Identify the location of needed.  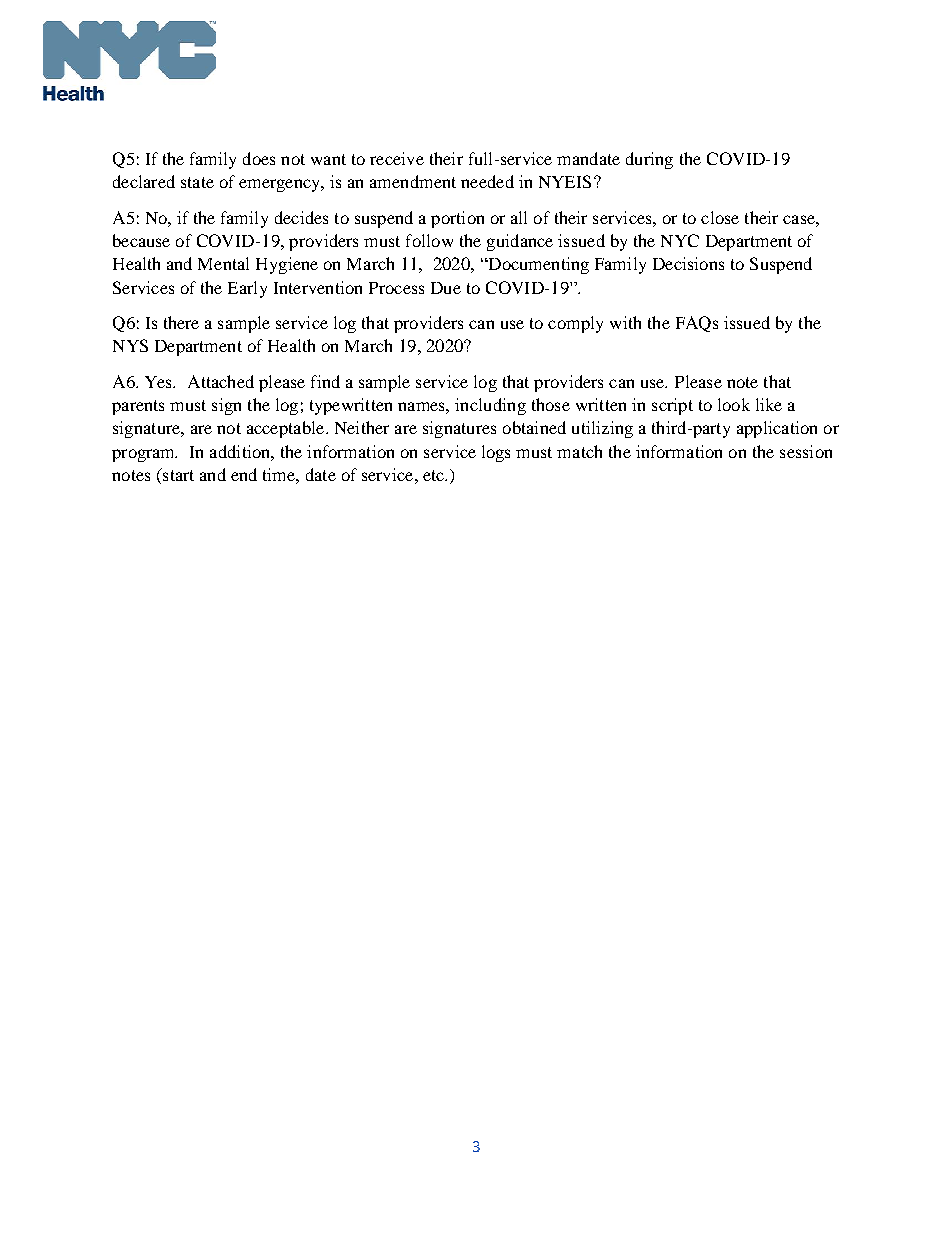
(487, 181).
